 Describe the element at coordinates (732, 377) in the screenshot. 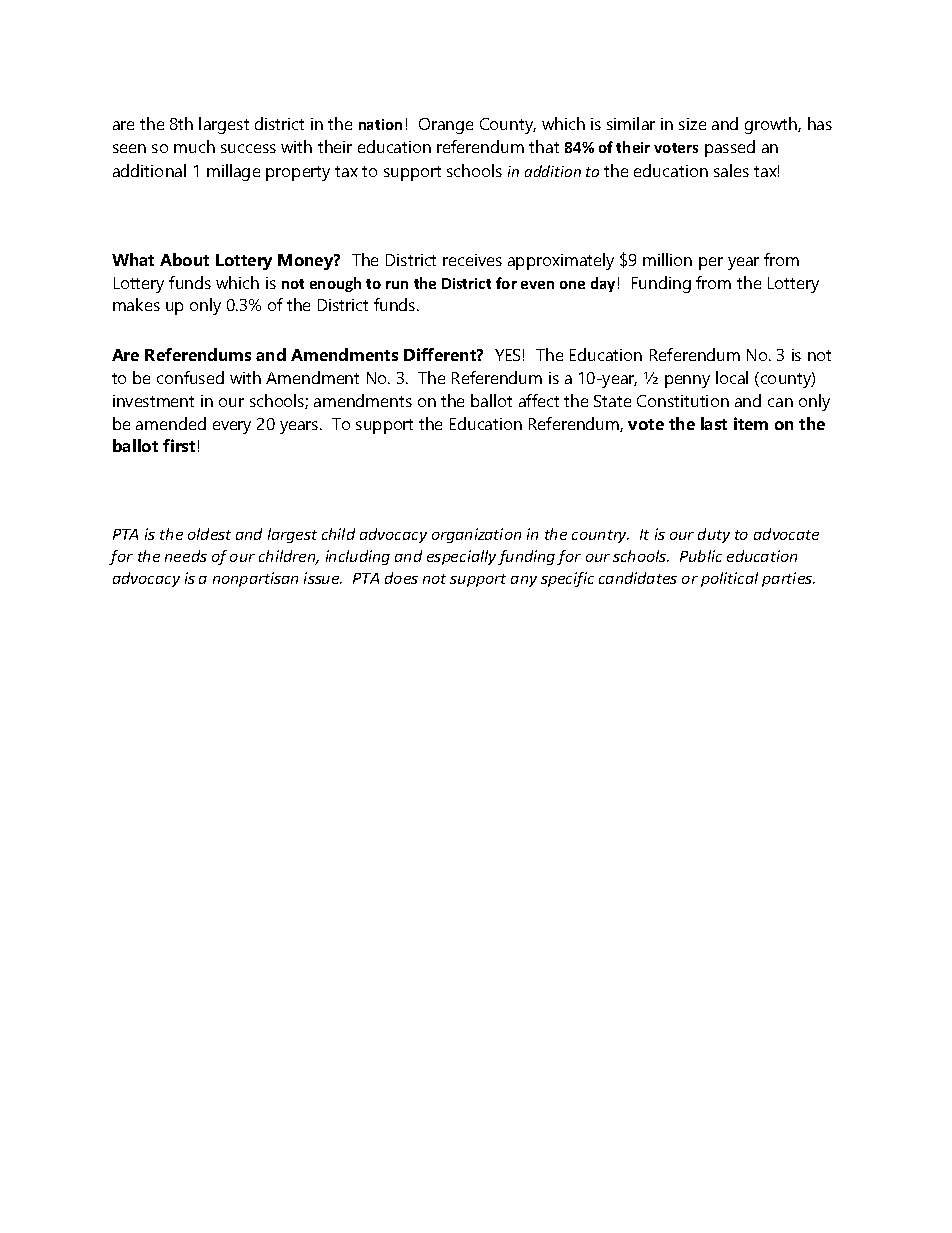

I see `local` at that location.
